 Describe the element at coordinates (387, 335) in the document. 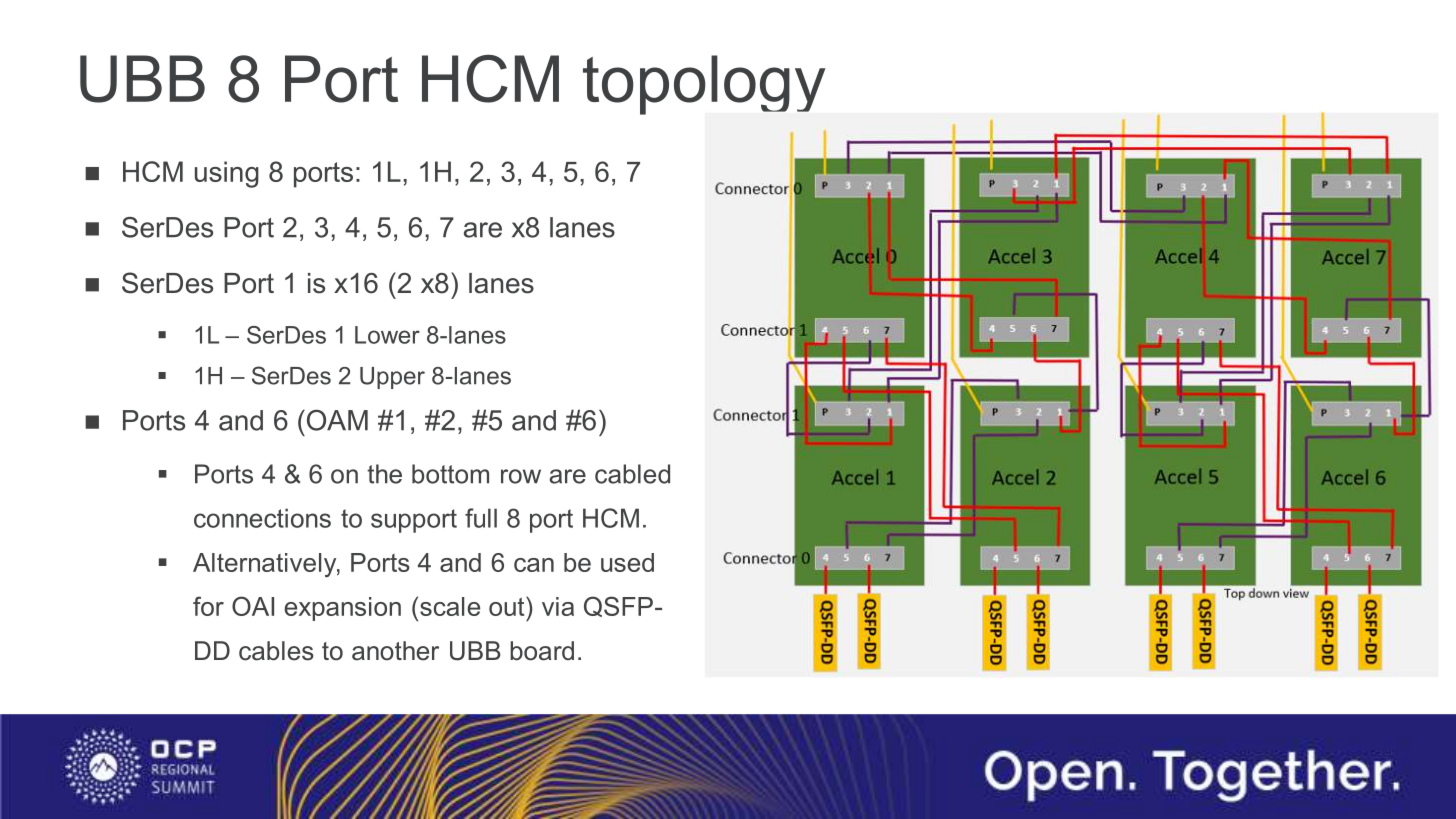

I see `Lower` at that location.
